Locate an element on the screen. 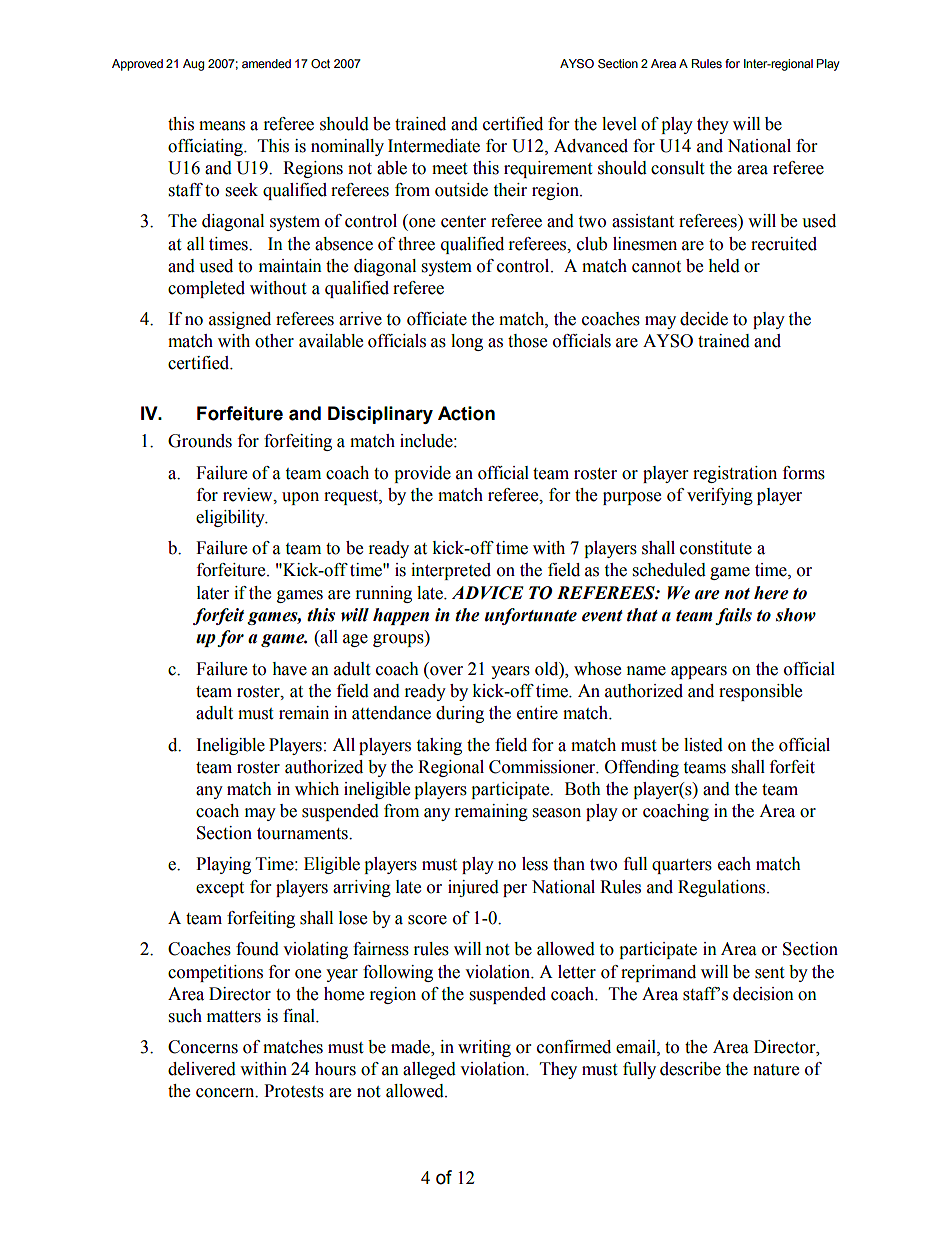 The width and height of the screenshot is (952, 1233). meet is located at coordinates (449, 169).
